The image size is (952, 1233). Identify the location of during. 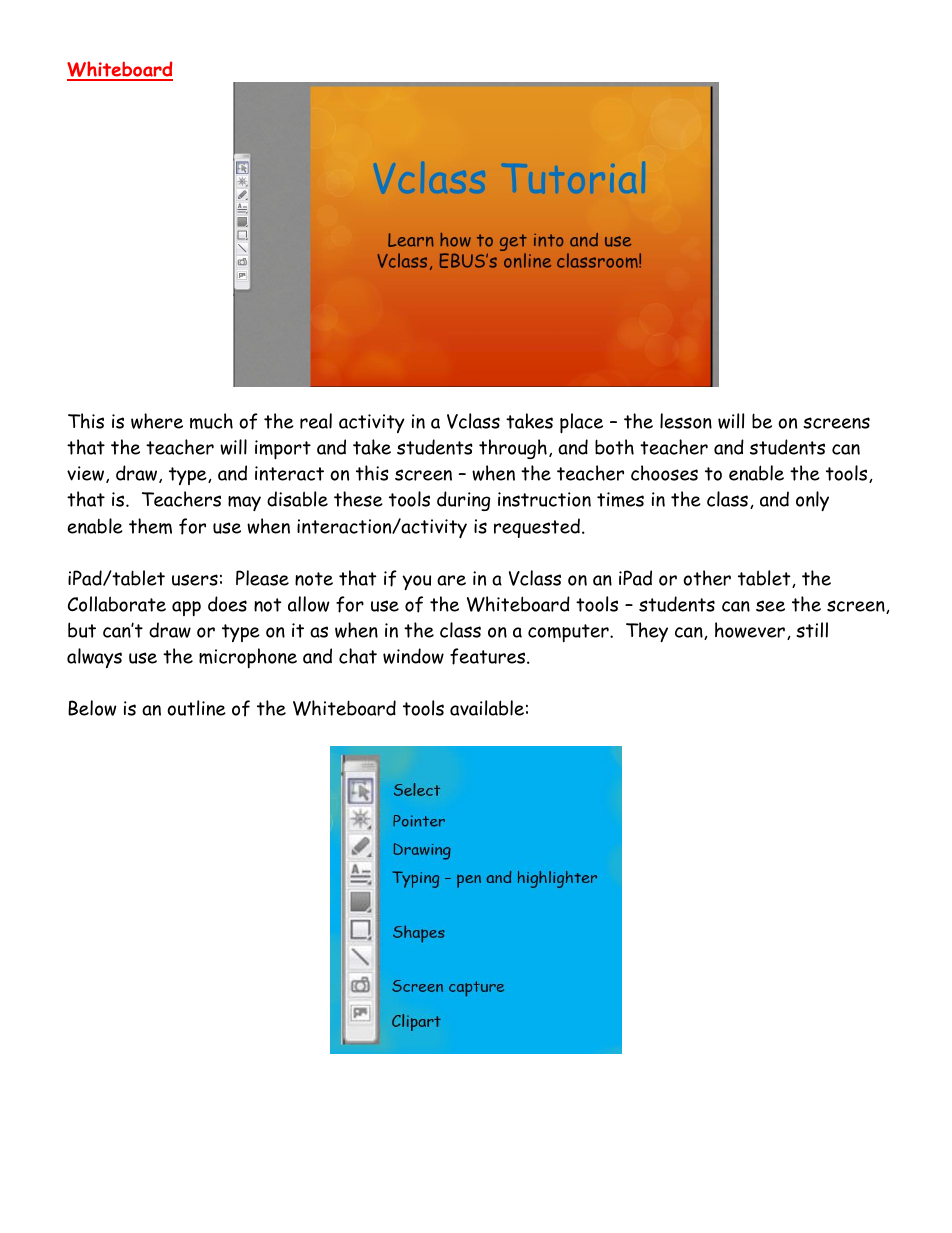
(463, 501).
